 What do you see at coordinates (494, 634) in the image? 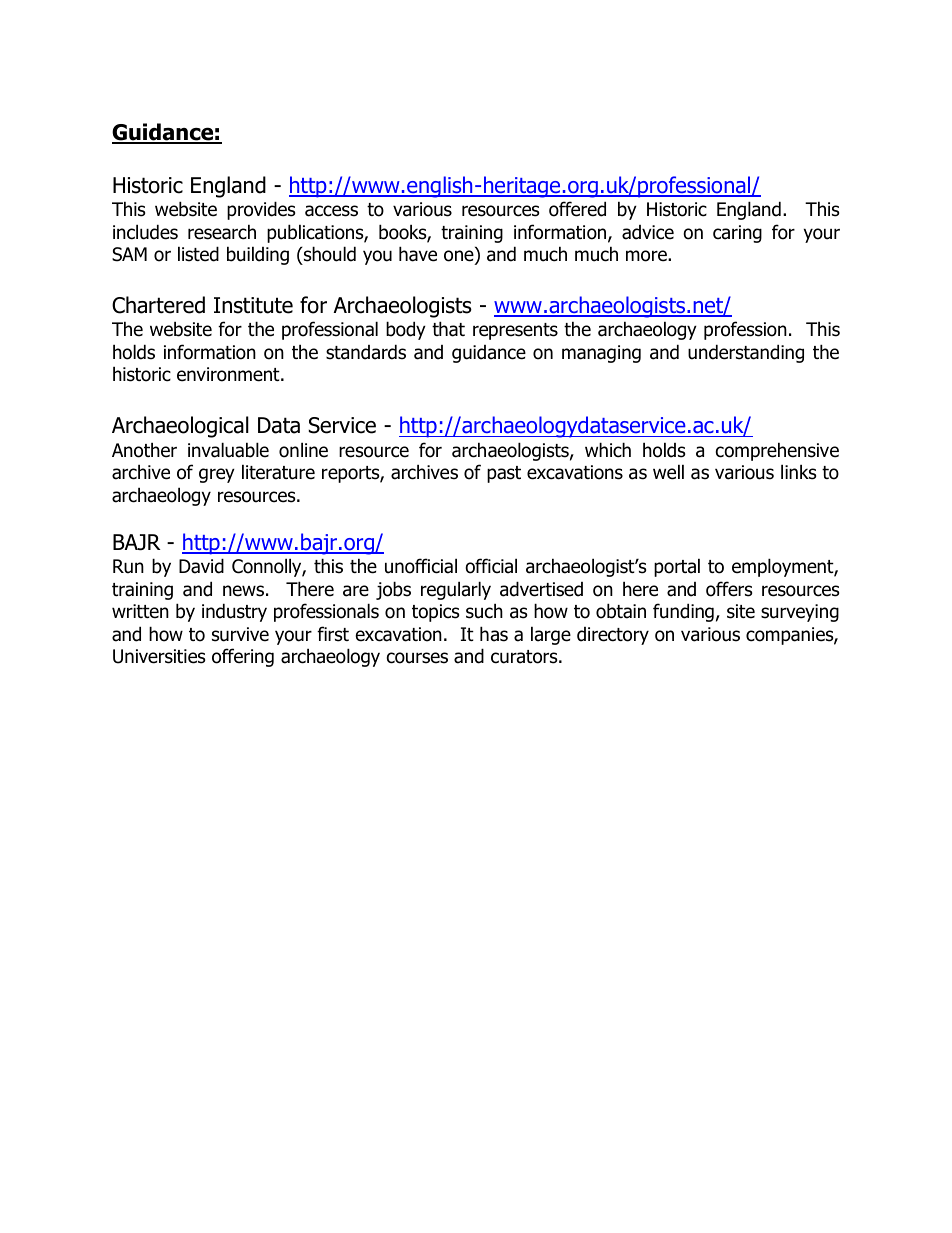
I see `has` at bounding box center [494, 634].
